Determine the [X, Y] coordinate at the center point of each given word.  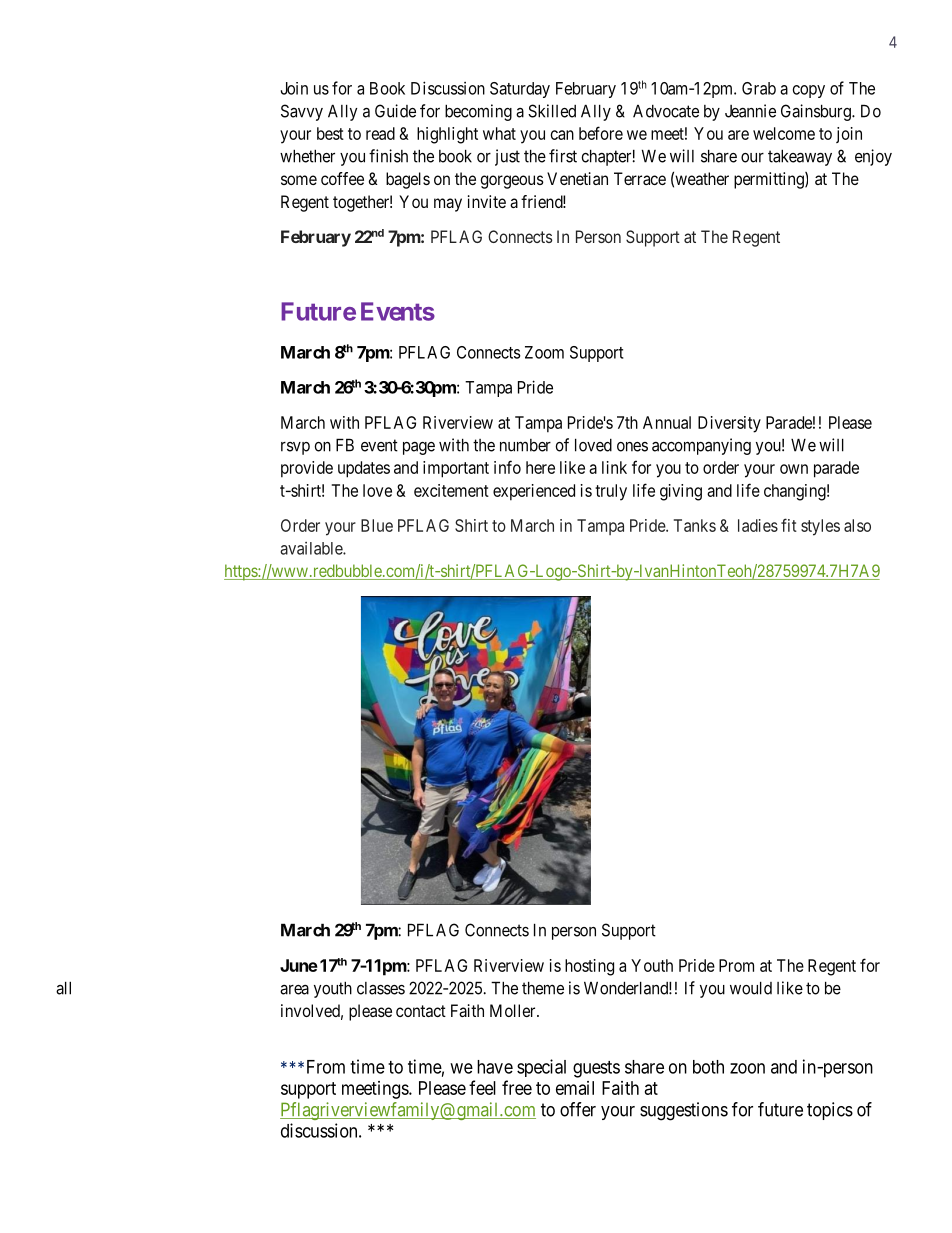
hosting [589, 967]
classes [381, 988]
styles [820, 527]
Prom [736, 965]
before [601, 133]
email [575, 1088]
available [312, 548]
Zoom [544, 352]
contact [421, 1011]
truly [611, 492]
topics [830, 1111]
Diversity [729, 424]
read [380, 133]
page [419, 448]
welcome [784, 133]
